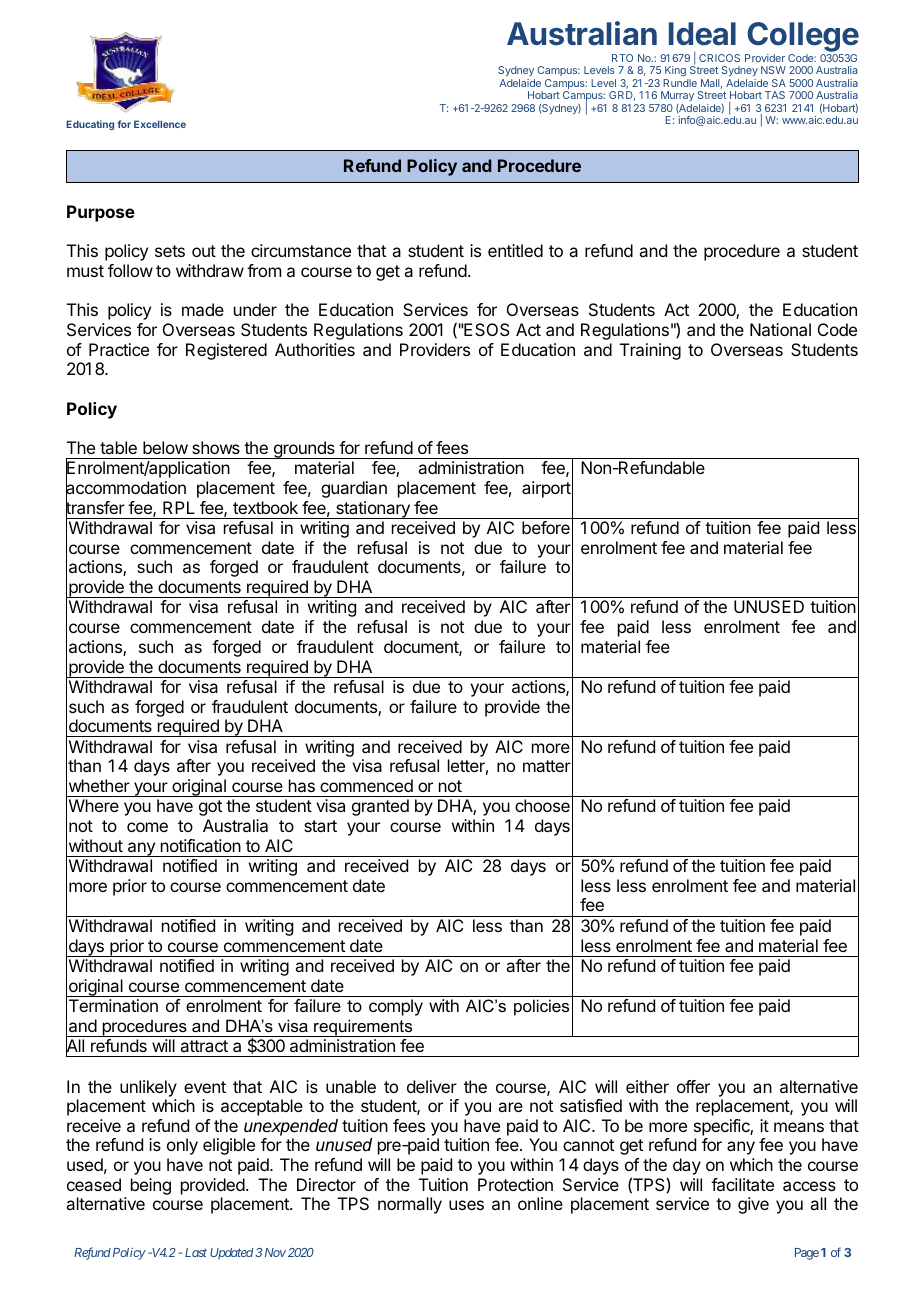 Image resolution: width=924 pixels, height=1308 pixels. Describe the element at coordinates (179, 507) in the page. I see `RPL` at that location.
